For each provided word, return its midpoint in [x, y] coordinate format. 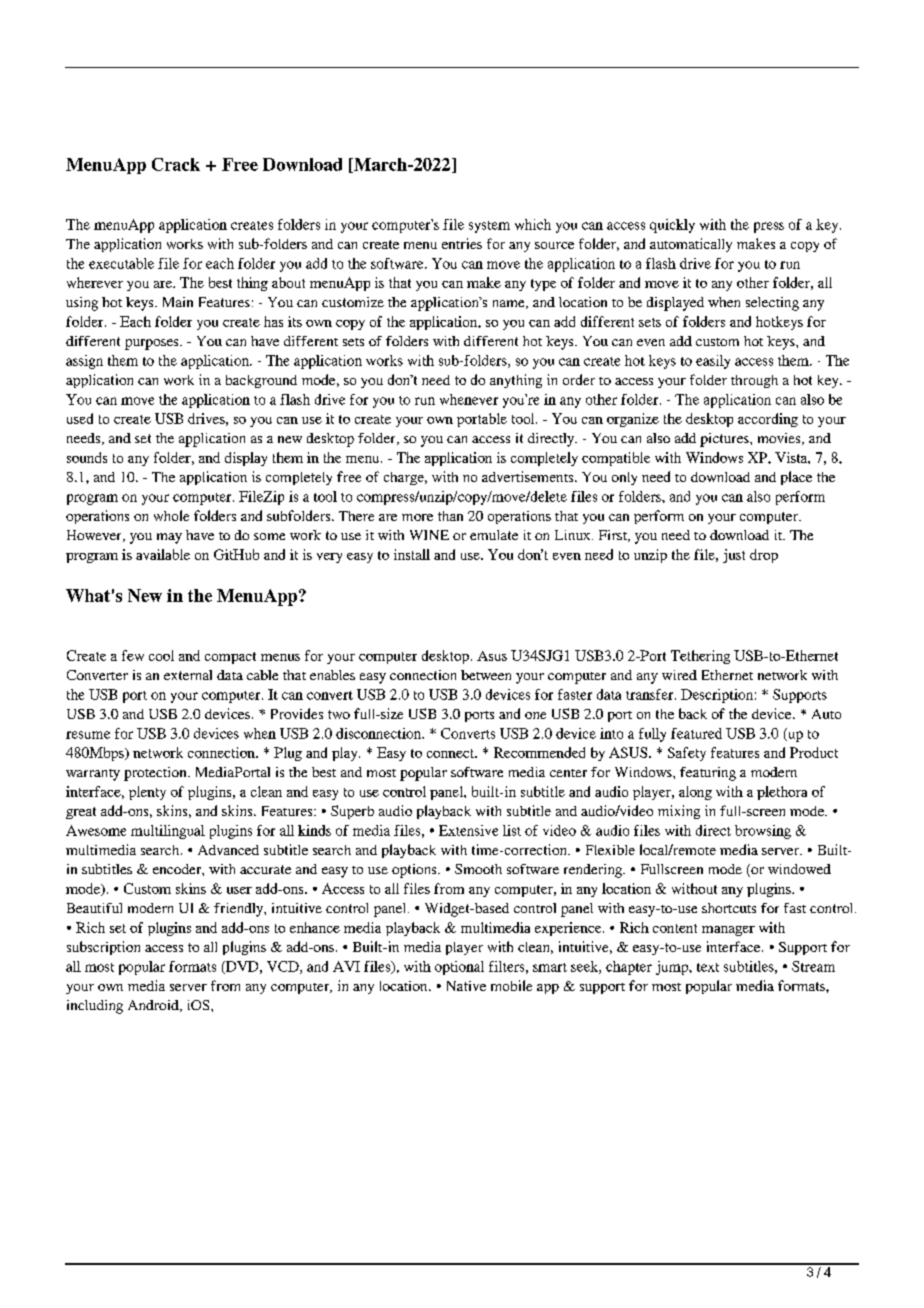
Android [154, 1006]
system [489, 227]
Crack [176, 164]
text [708, 967]
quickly [672, 226]
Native [466, 986]
